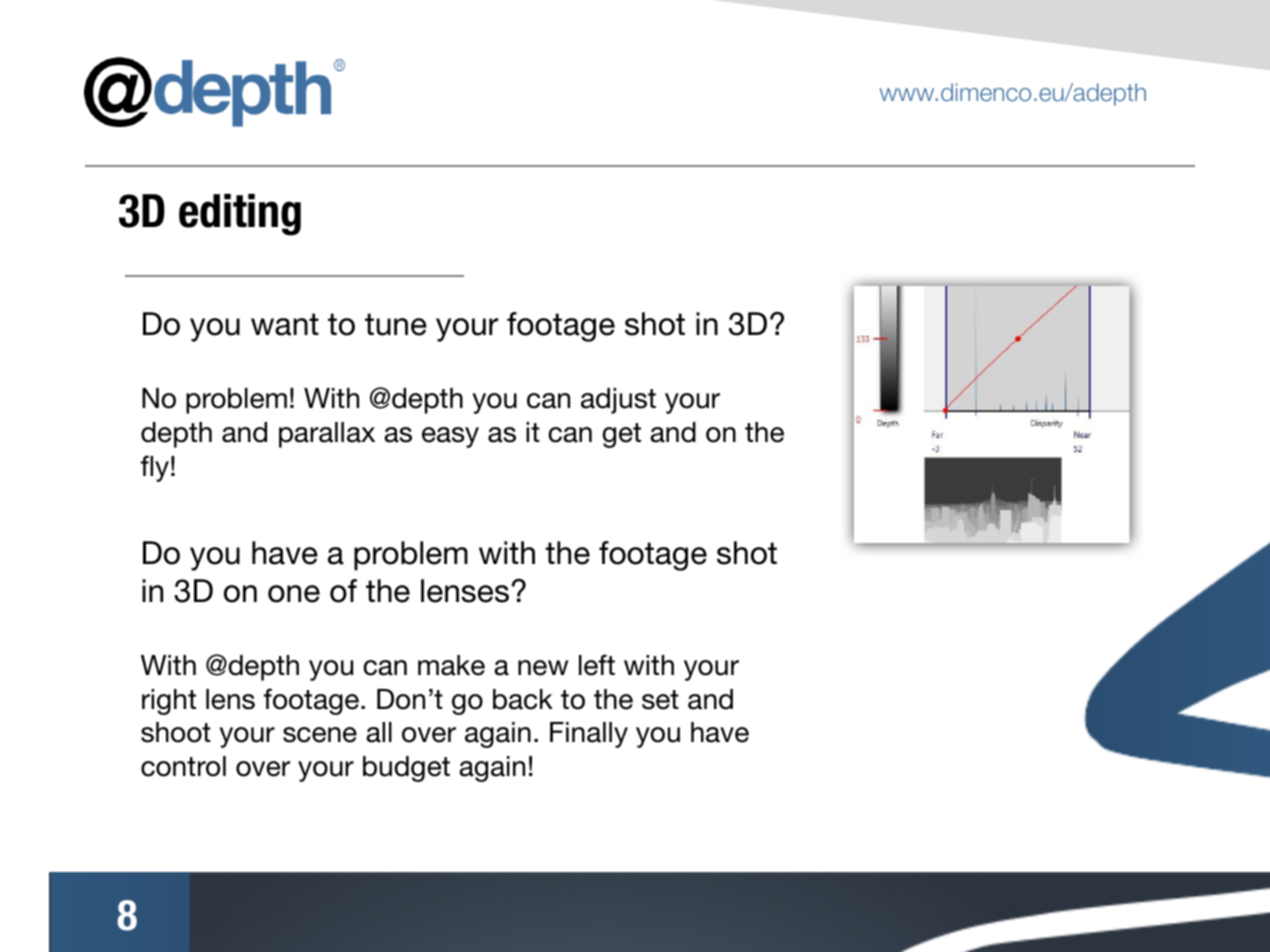  Describe the element at coordinates (240, 215) in the document. I see `editing` at that location.
